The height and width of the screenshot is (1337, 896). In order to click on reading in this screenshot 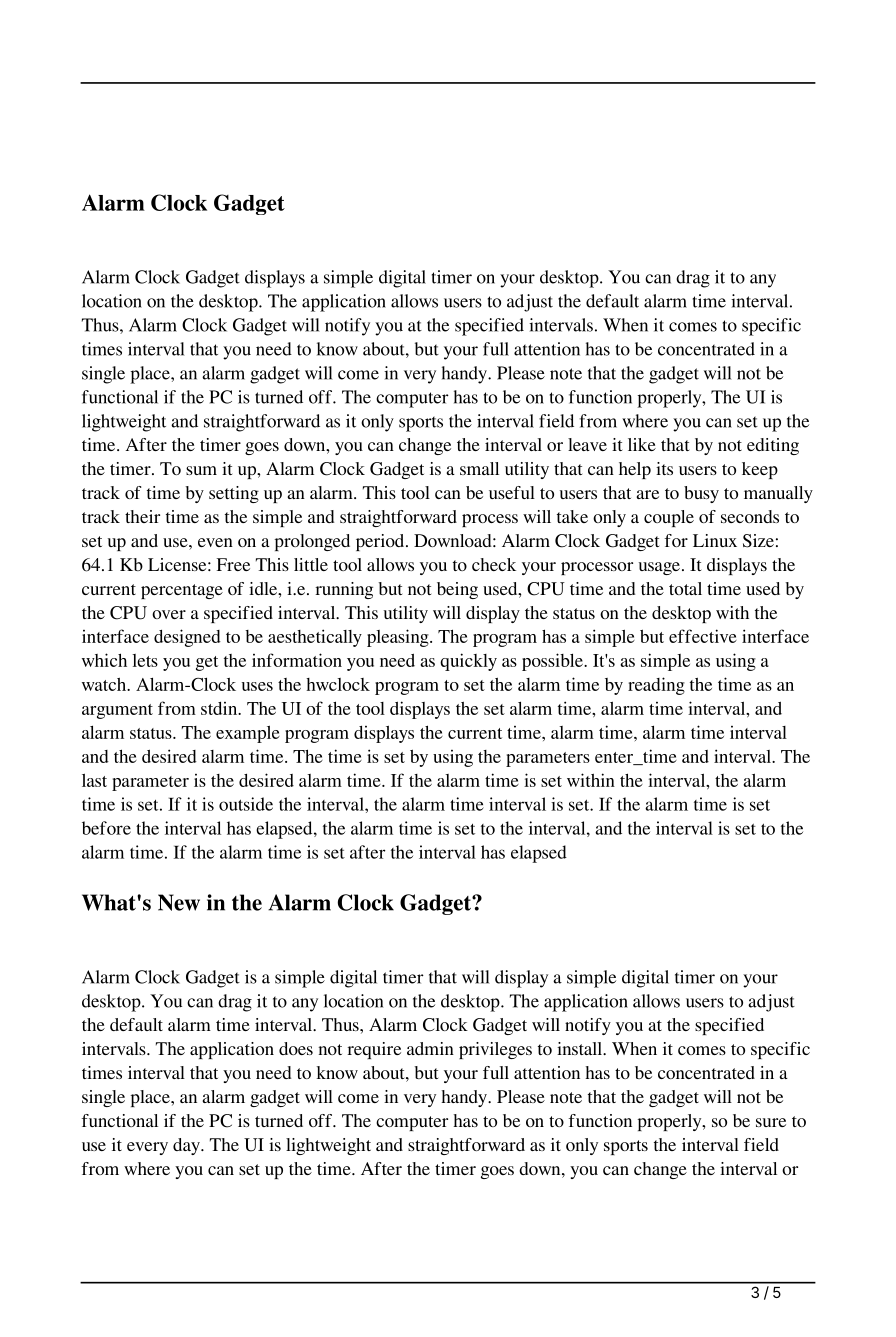, I will do `click(656, 686)`.
